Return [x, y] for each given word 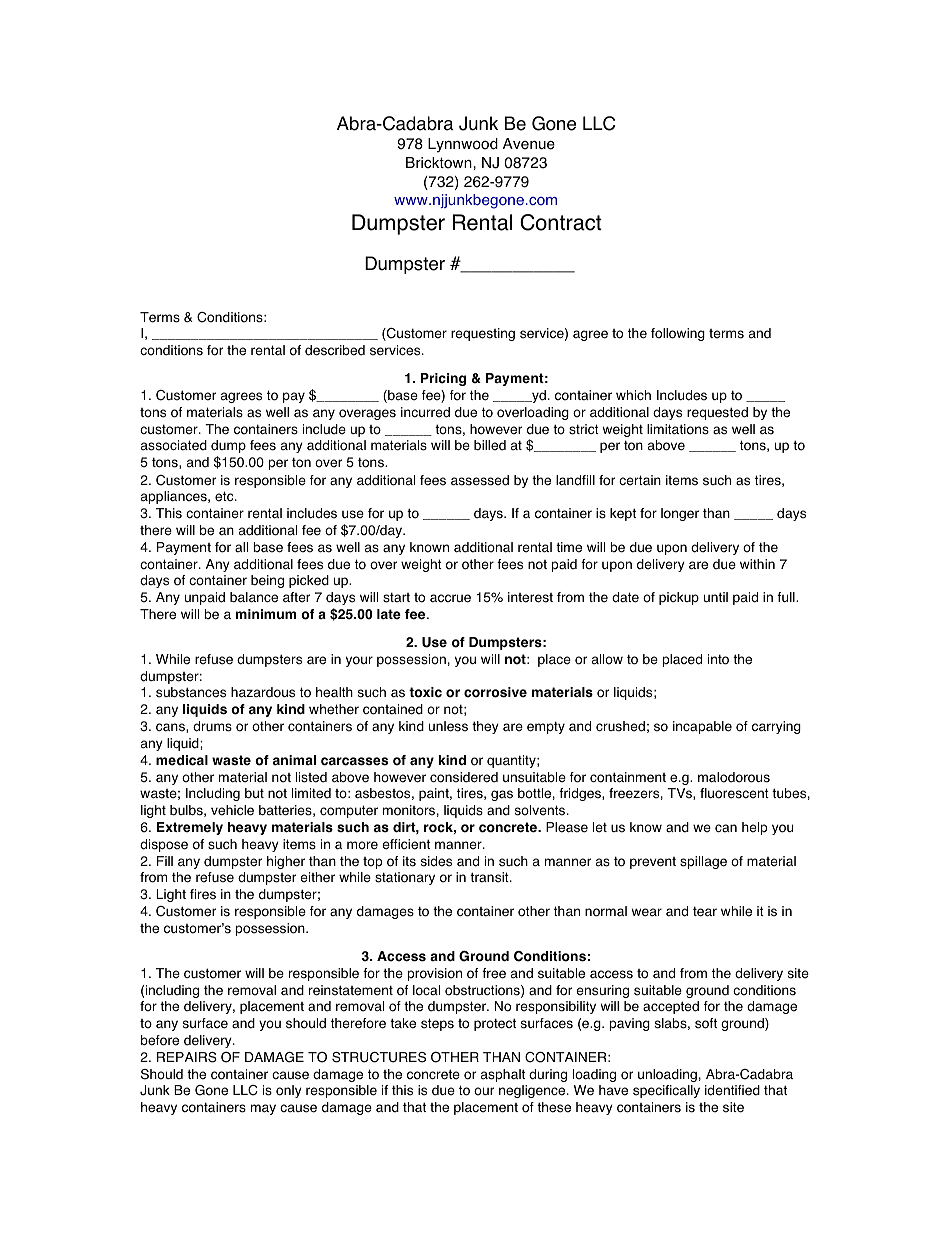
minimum [266, 614]
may [263, 1109]
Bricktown [440, 163]
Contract [561, 222]
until [716, 597]
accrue [450, 598]
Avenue [529, 144]
